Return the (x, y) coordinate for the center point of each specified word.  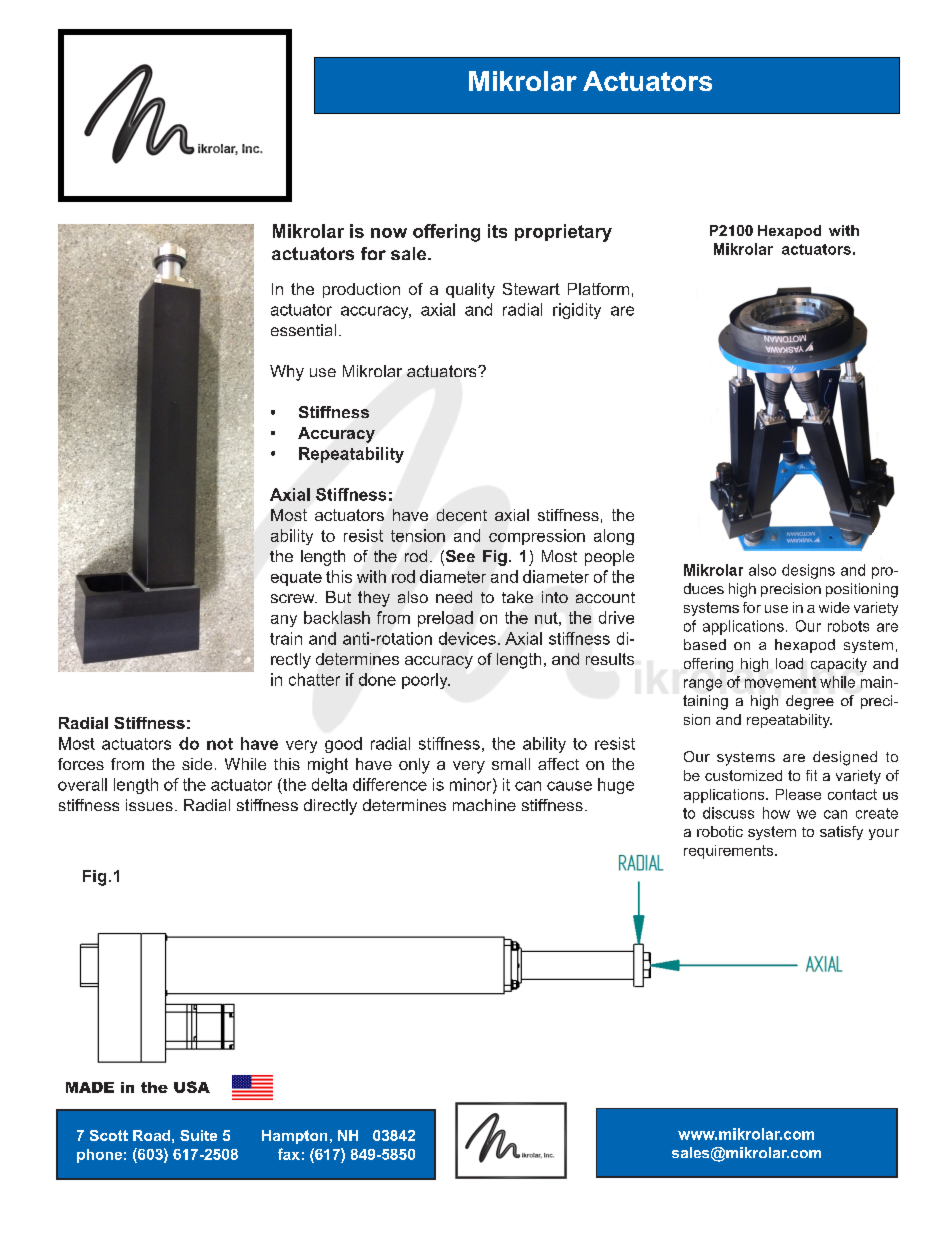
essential (303, 330)
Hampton (294, 1137)
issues (149, 805)
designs (808, 571)
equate (296, 578)
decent (462, 515)
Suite (198, 1135)
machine (484, 805)
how (776, 813)
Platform (598, 289)
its (497, 231)
